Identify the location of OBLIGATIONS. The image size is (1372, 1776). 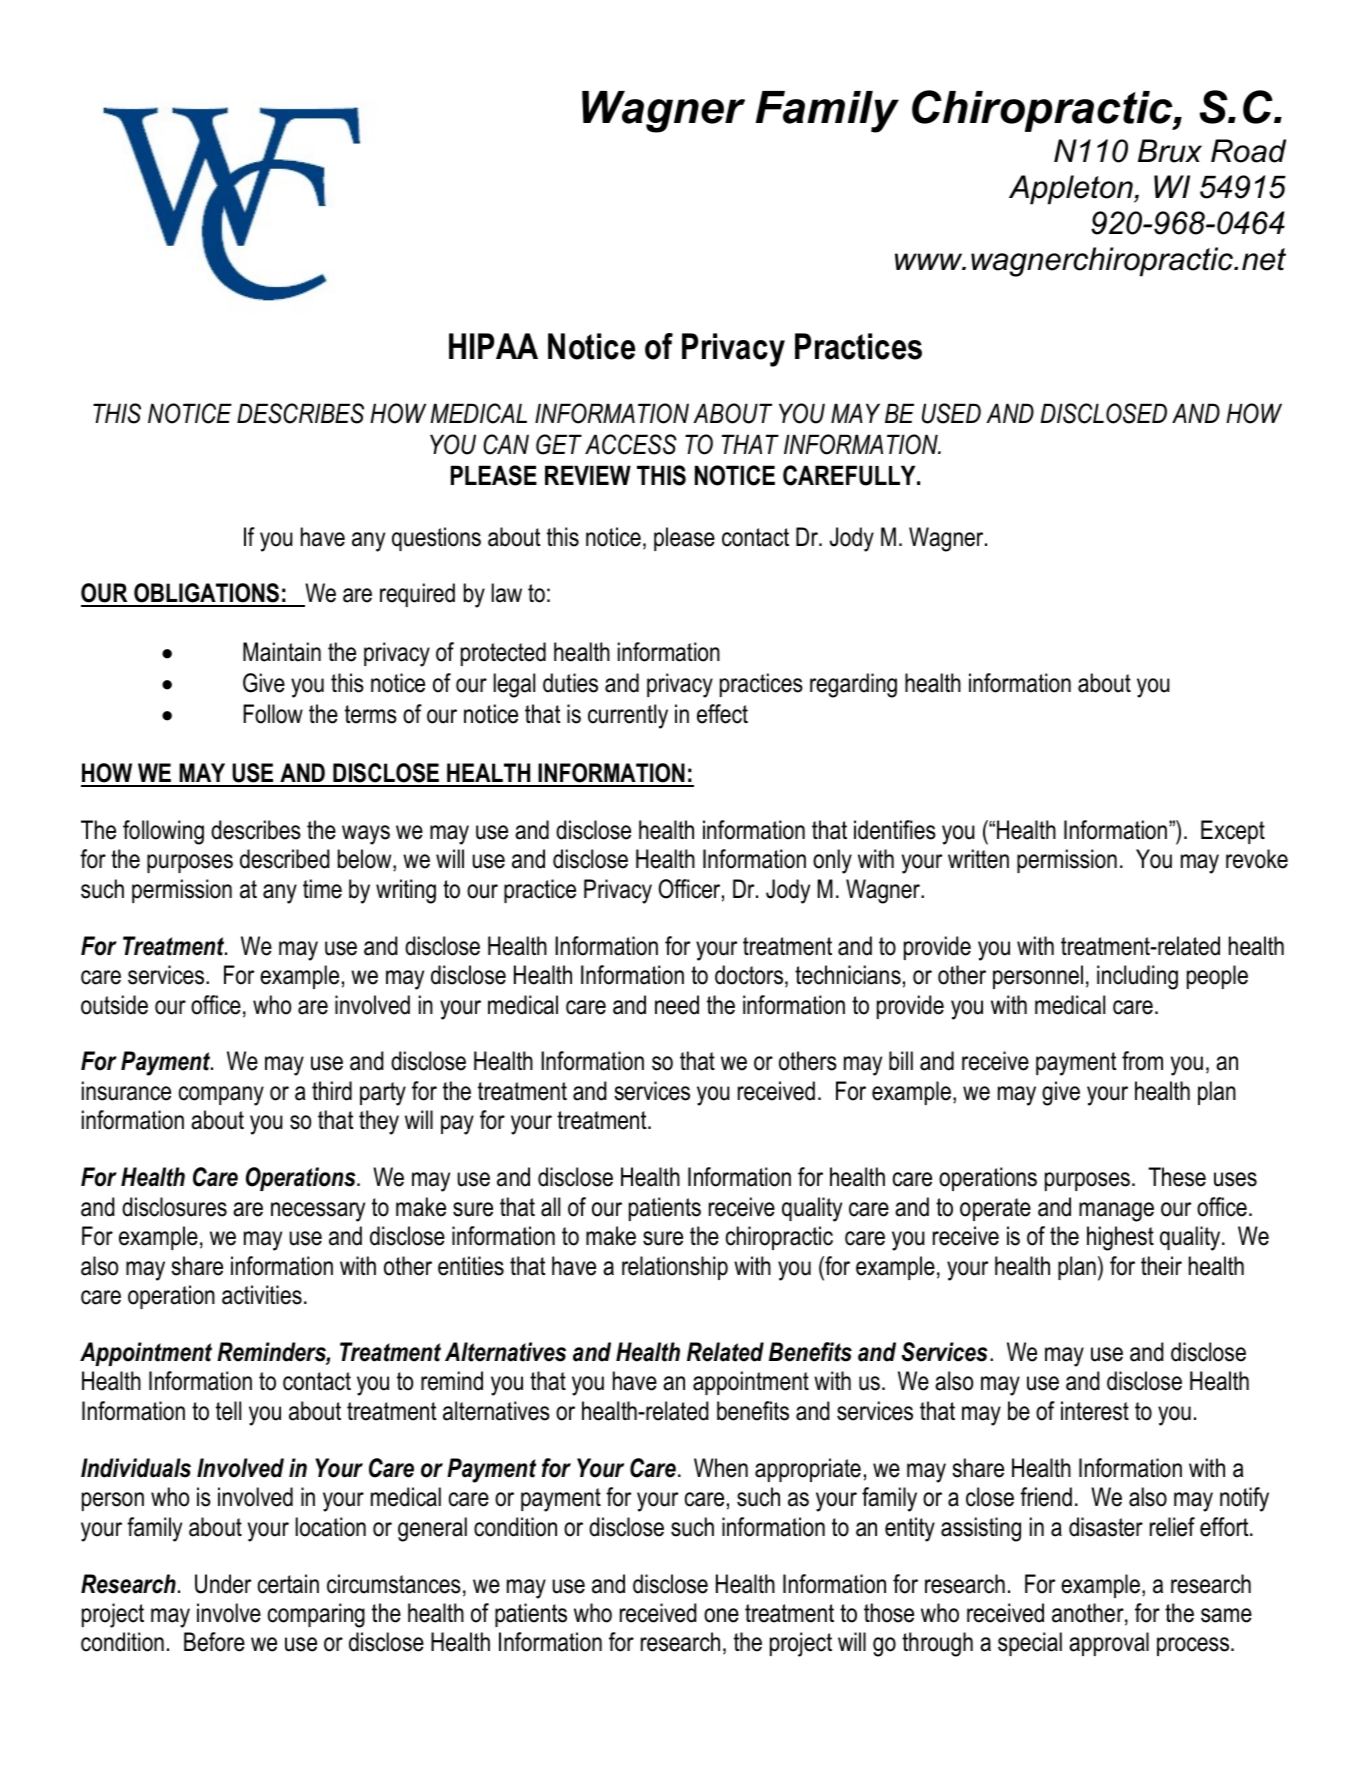
(206, 594).
